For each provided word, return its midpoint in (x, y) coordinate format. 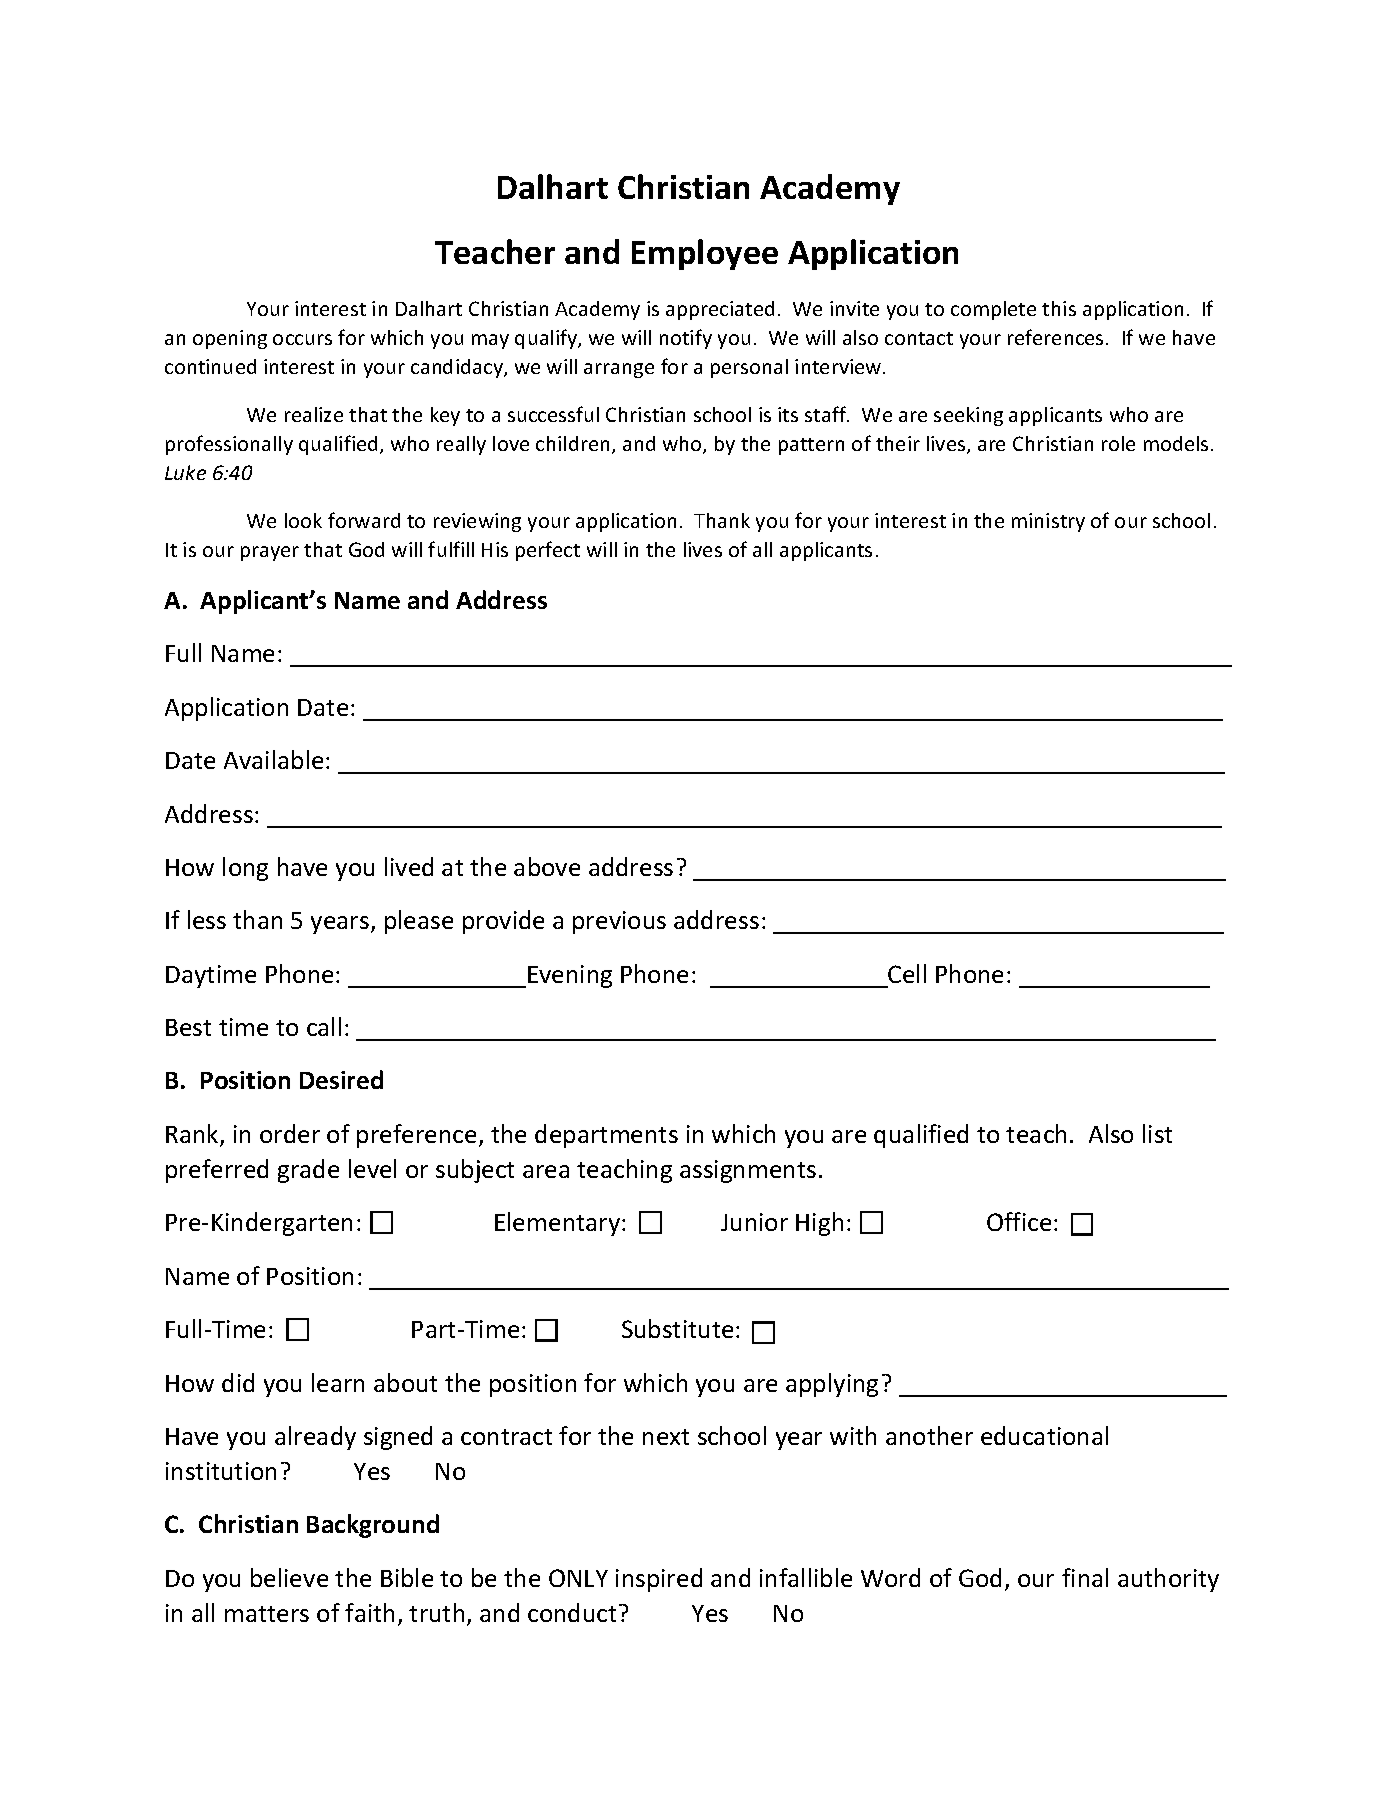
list (1157, 1133)
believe (289, 1577)
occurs (302, 339)
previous (619, 922)
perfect (548, 551)
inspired (659, 1580)
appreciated (720, 310)
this (1059, 308)
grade (308, 1171)
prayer (270, 553)
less (207, 919)
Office (1019, 1221)
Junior (754, 1222)
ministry (1048, 522)
